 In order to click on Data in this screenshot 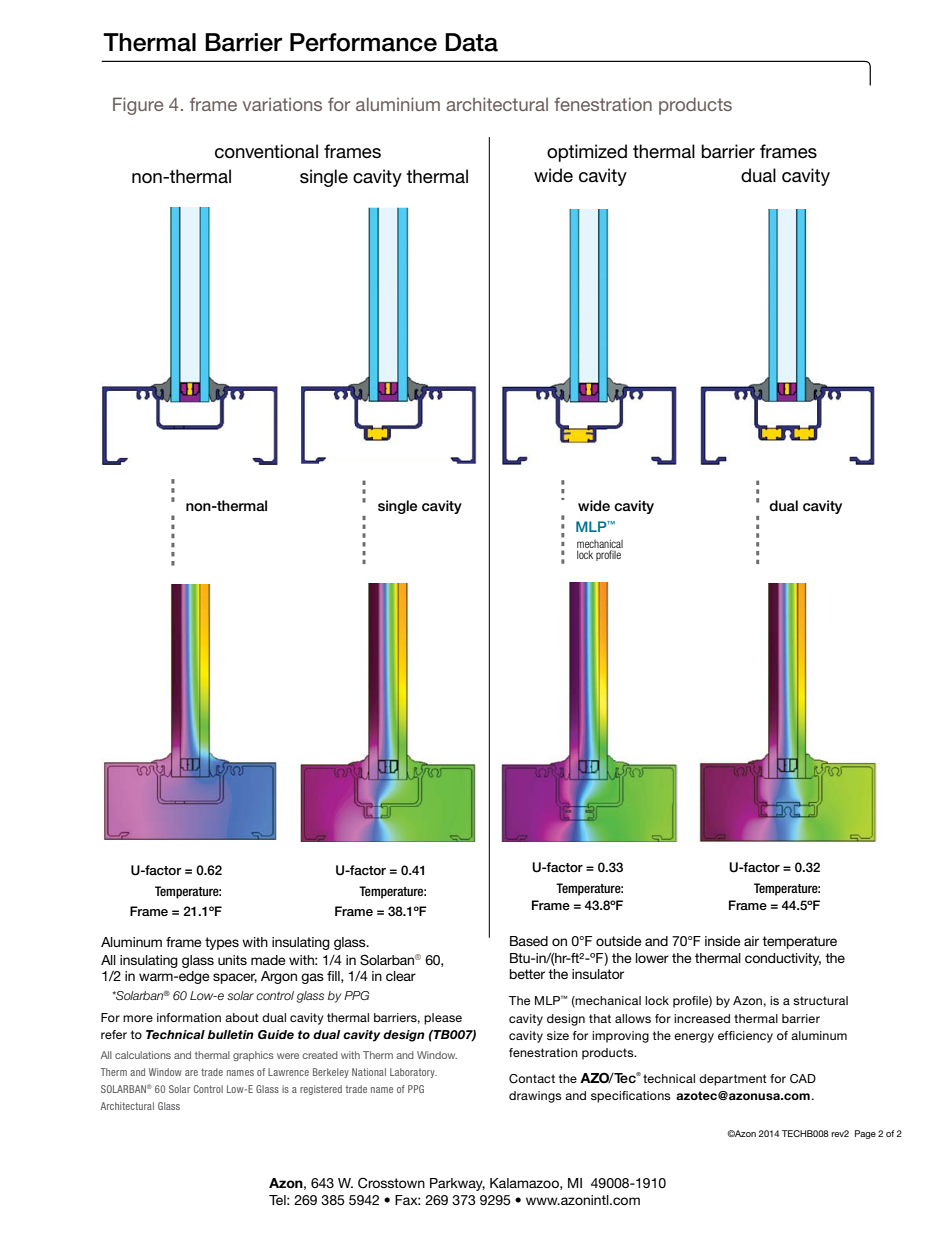, I will do `click(471, 42)`.
